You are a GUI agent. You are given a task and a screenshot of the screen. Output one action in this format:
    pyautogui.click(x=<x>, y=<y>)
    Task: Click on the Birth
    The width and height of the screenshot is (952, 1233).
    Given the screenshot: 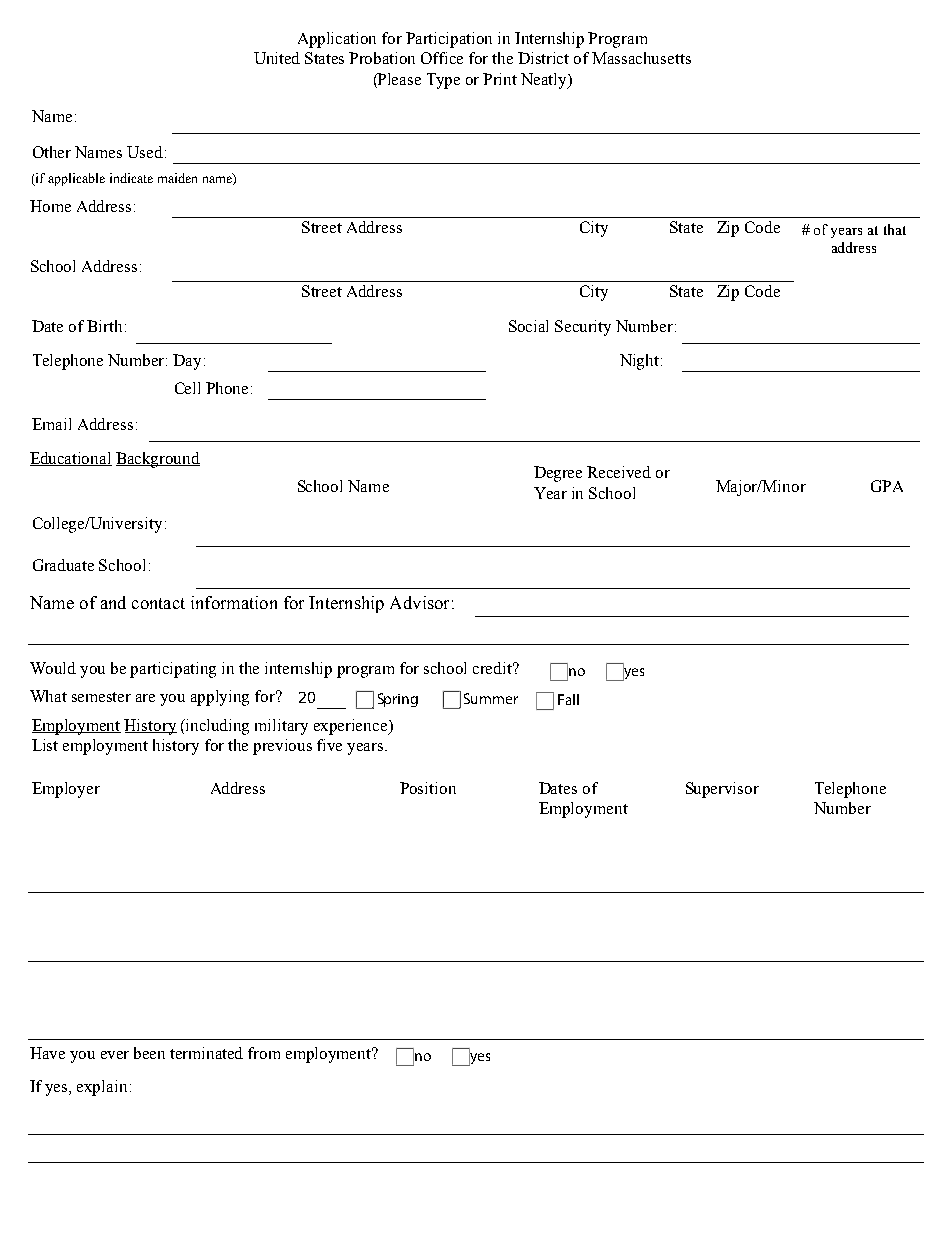 What is the action you would take?
    pyautogui.click(x=104, y=326)
